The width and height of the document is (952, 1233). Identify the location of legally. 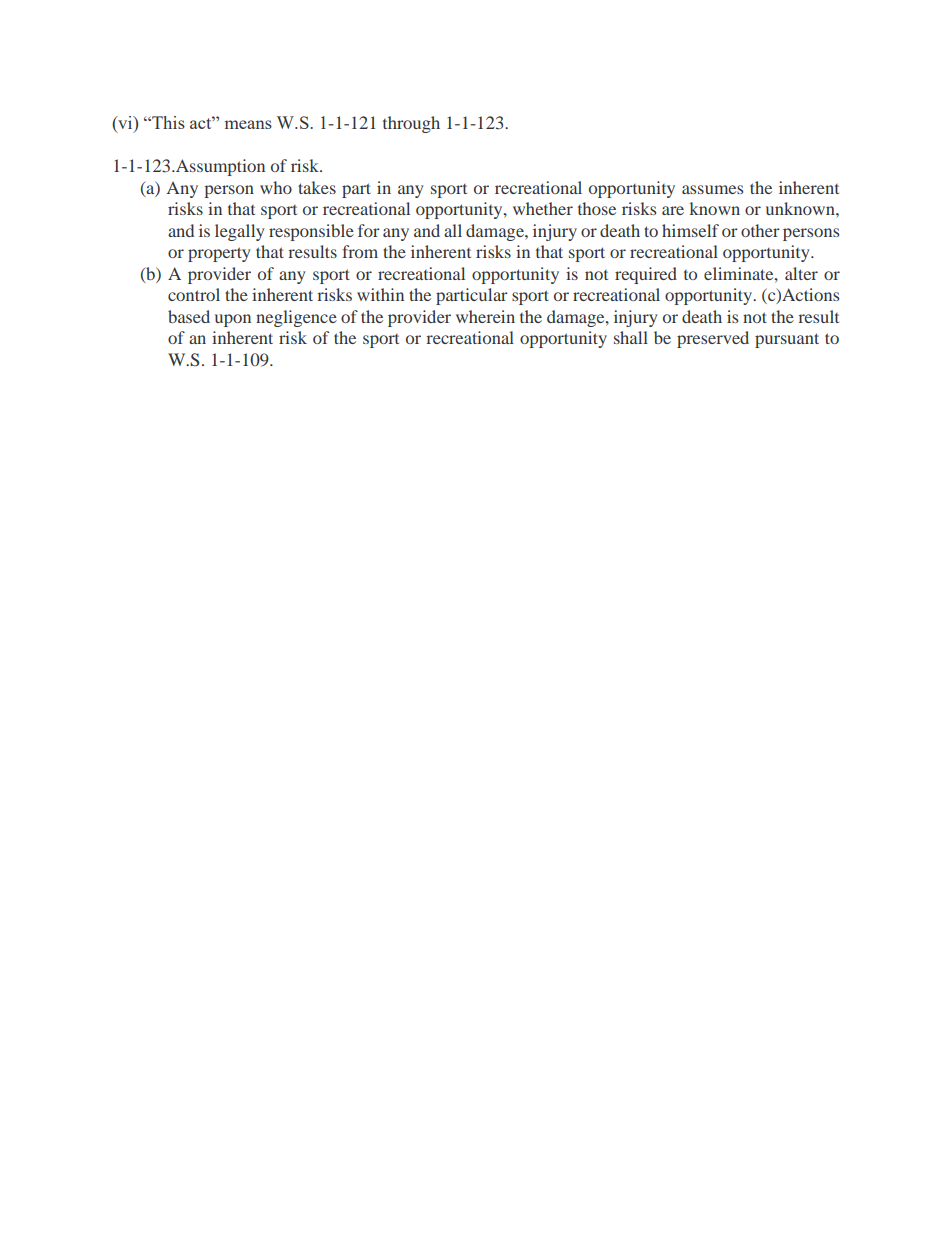
(239, 232).
